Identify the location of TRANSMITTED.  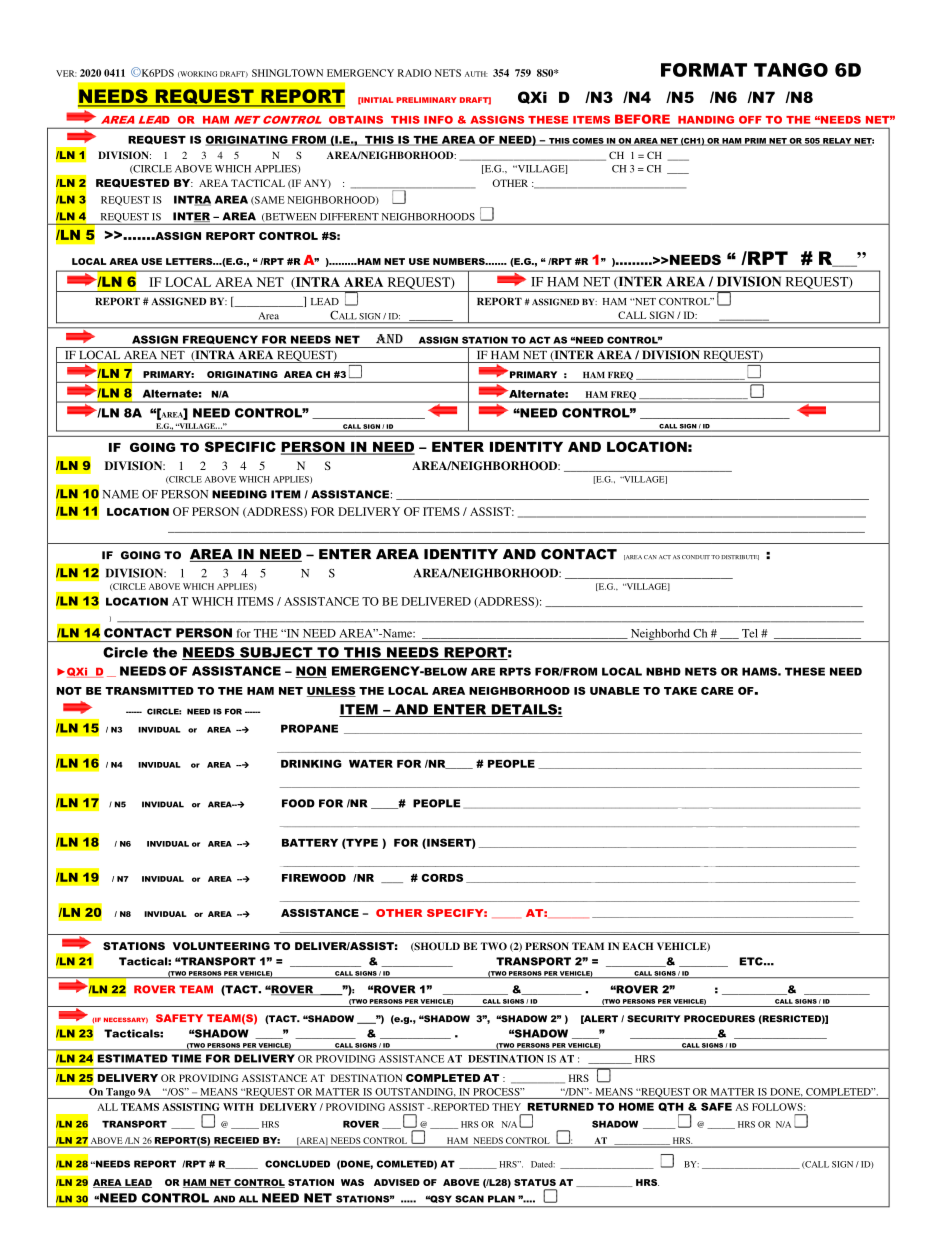
(149, 691).
